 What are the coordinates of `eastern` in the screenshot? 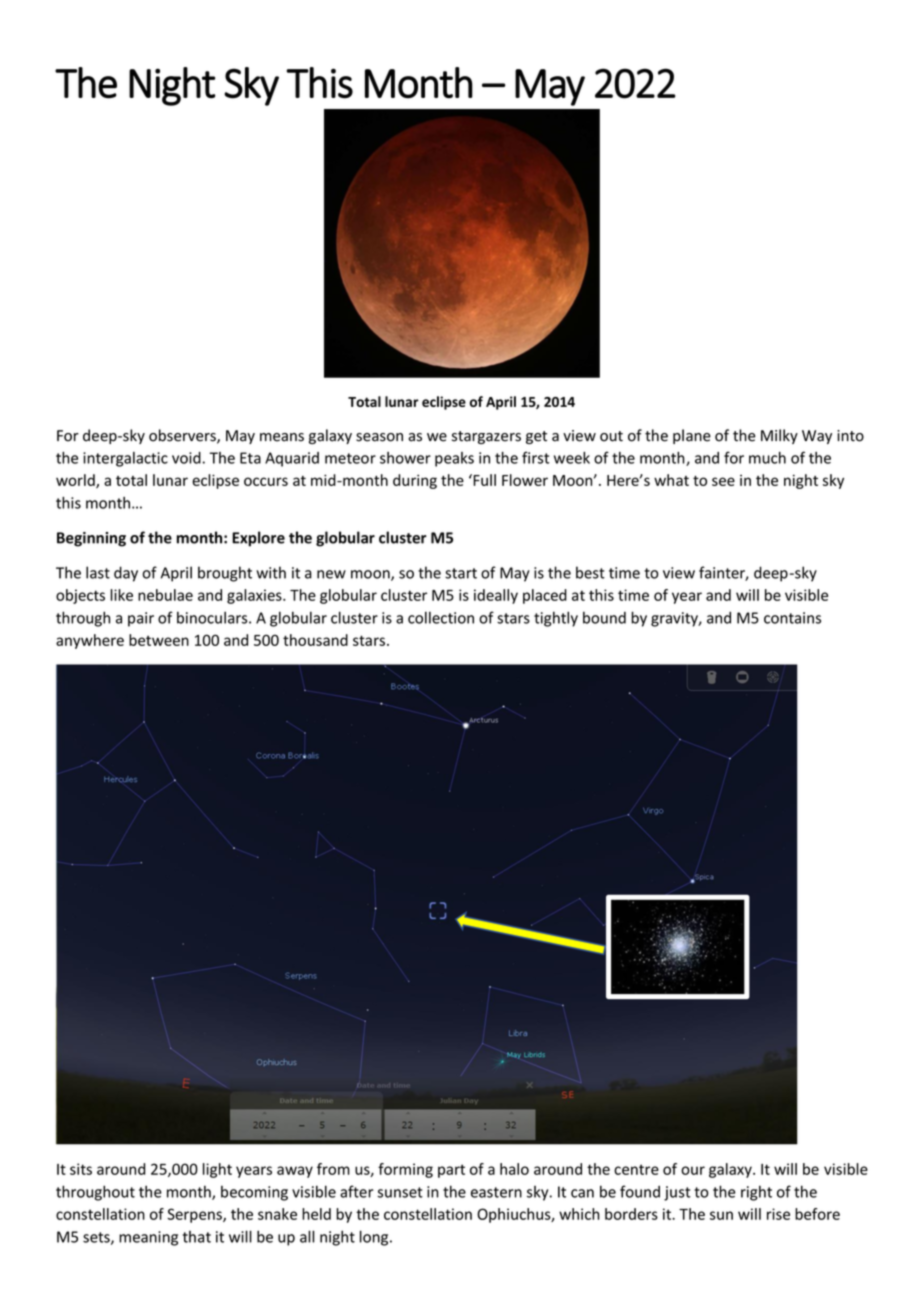 It's located at (496, 1192).
